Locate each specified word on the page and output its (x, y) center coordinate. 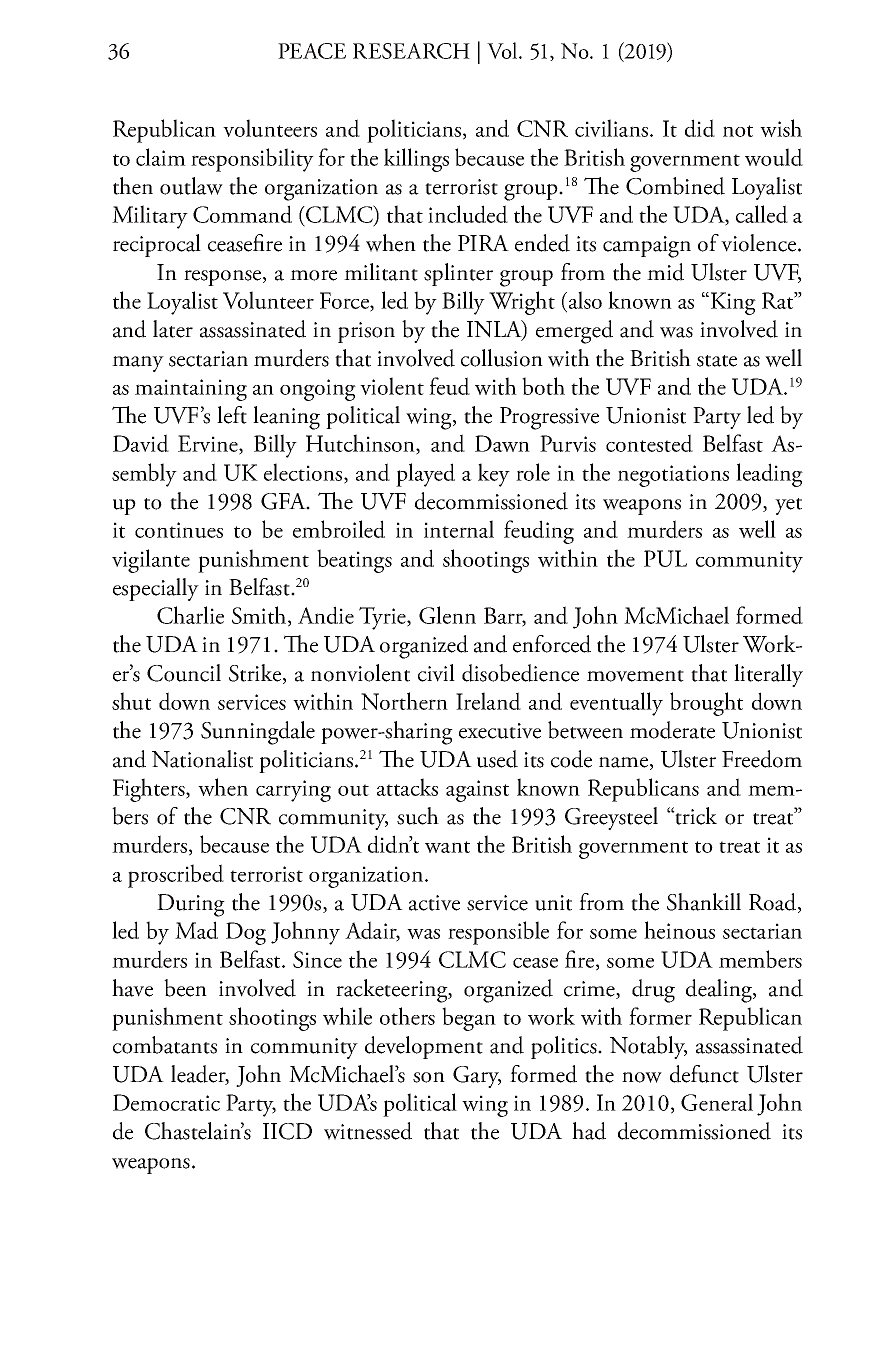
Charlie (190, 615)
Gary (477, 1077)
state (717, 361)
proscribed (176, 876)
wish (781, 128)
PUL (665, 558)
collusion (502, 358)
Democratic (166, 1102)
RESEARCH (411, 51)
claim (161, 157)
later (173, 329)
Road (774, 903)
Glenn (447, 615)
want (447, 847)
